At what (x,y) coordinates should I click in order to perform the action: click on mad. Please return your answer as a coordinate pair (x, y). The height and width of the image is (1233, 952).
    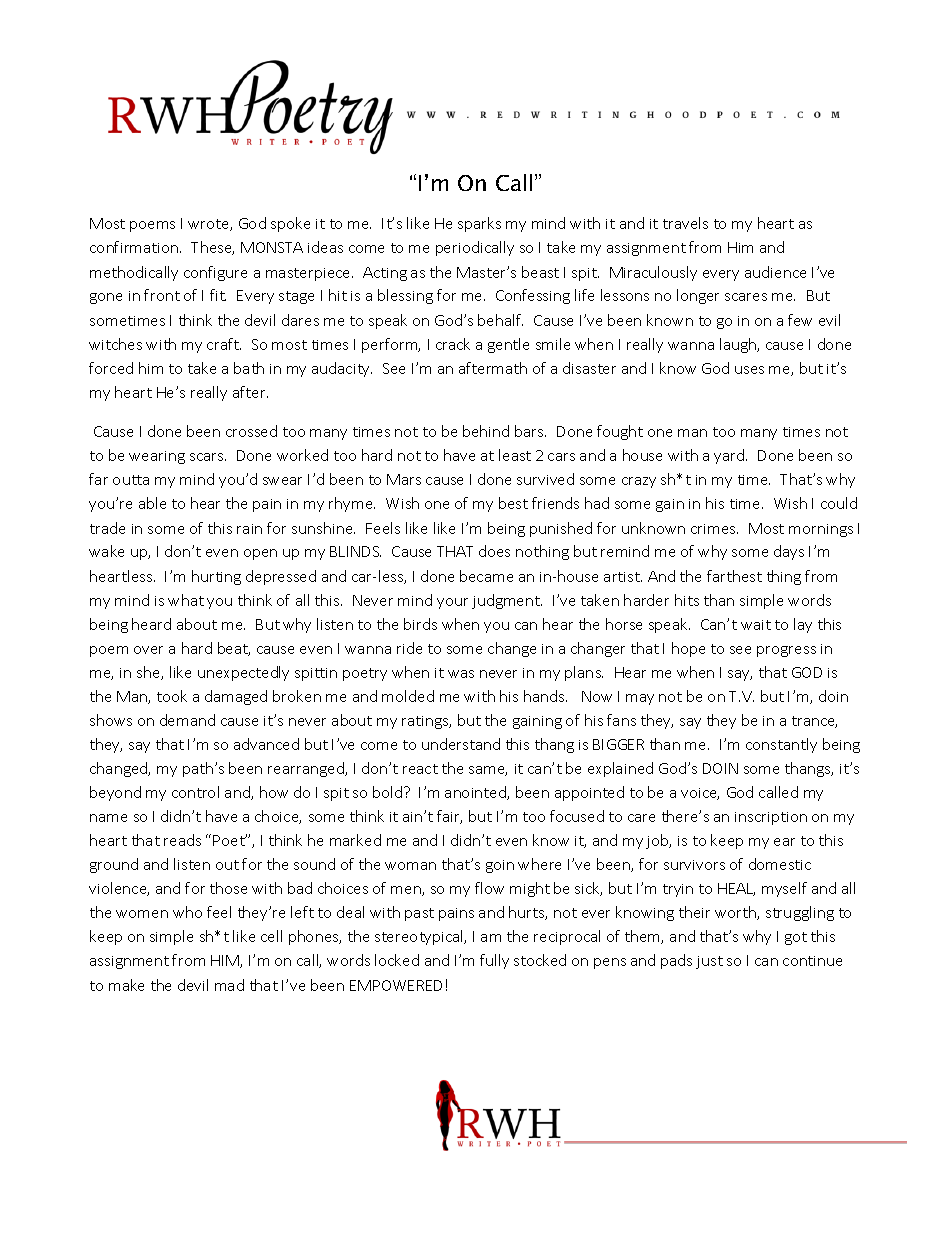
    Looking at the image, I should click on (229, 985).
